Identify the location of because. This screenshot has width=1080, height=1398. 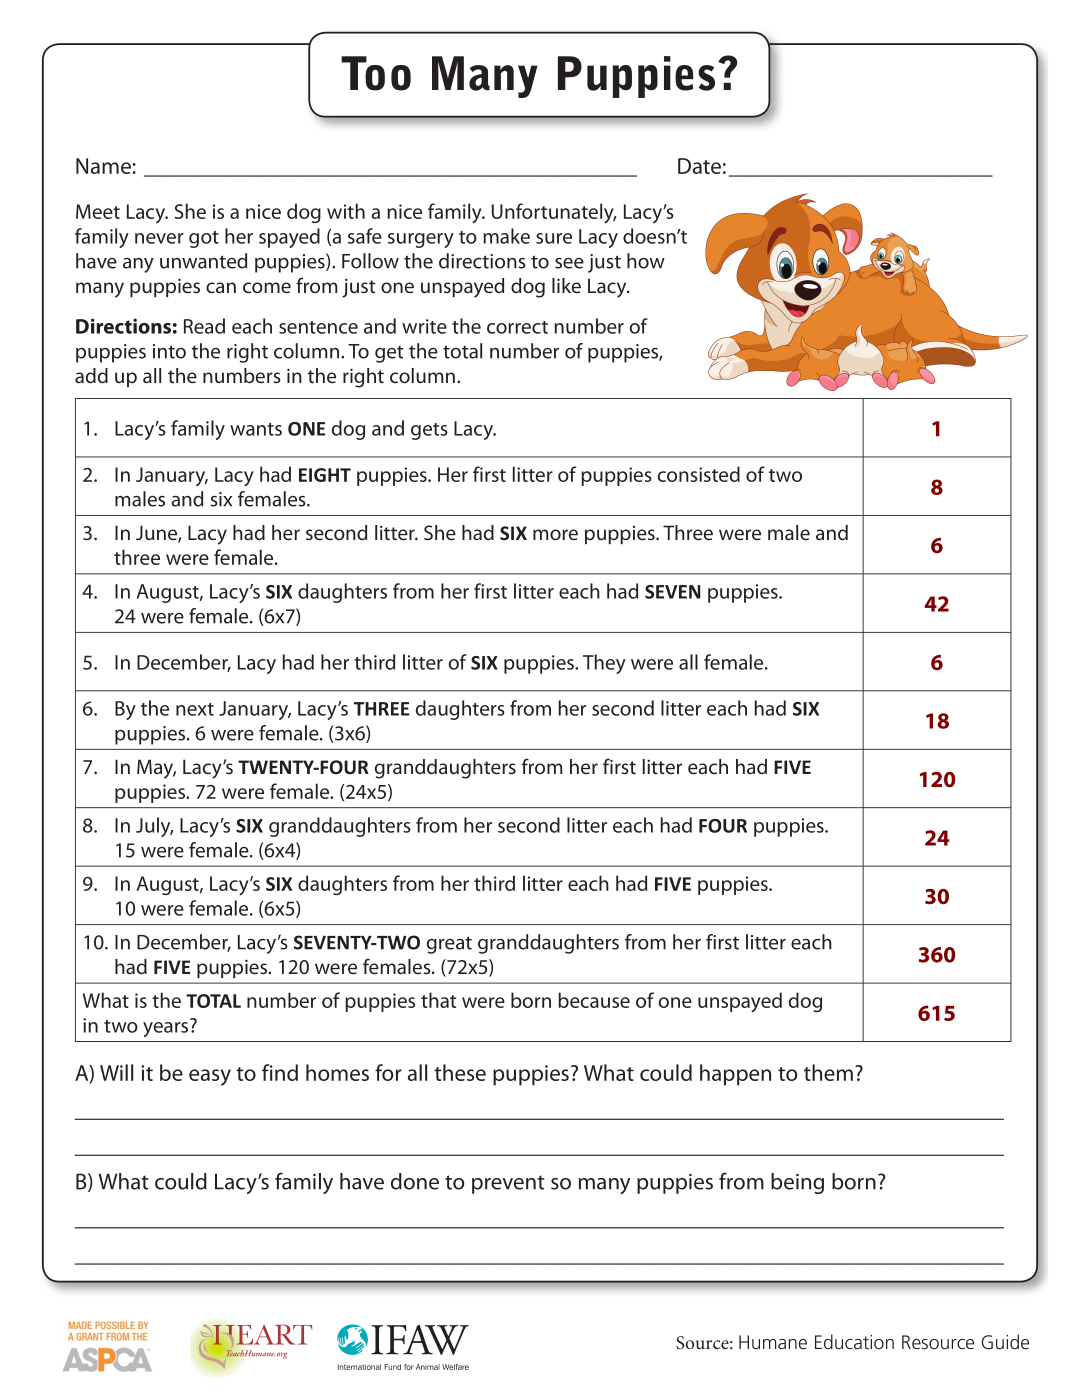
(594, 1000).
